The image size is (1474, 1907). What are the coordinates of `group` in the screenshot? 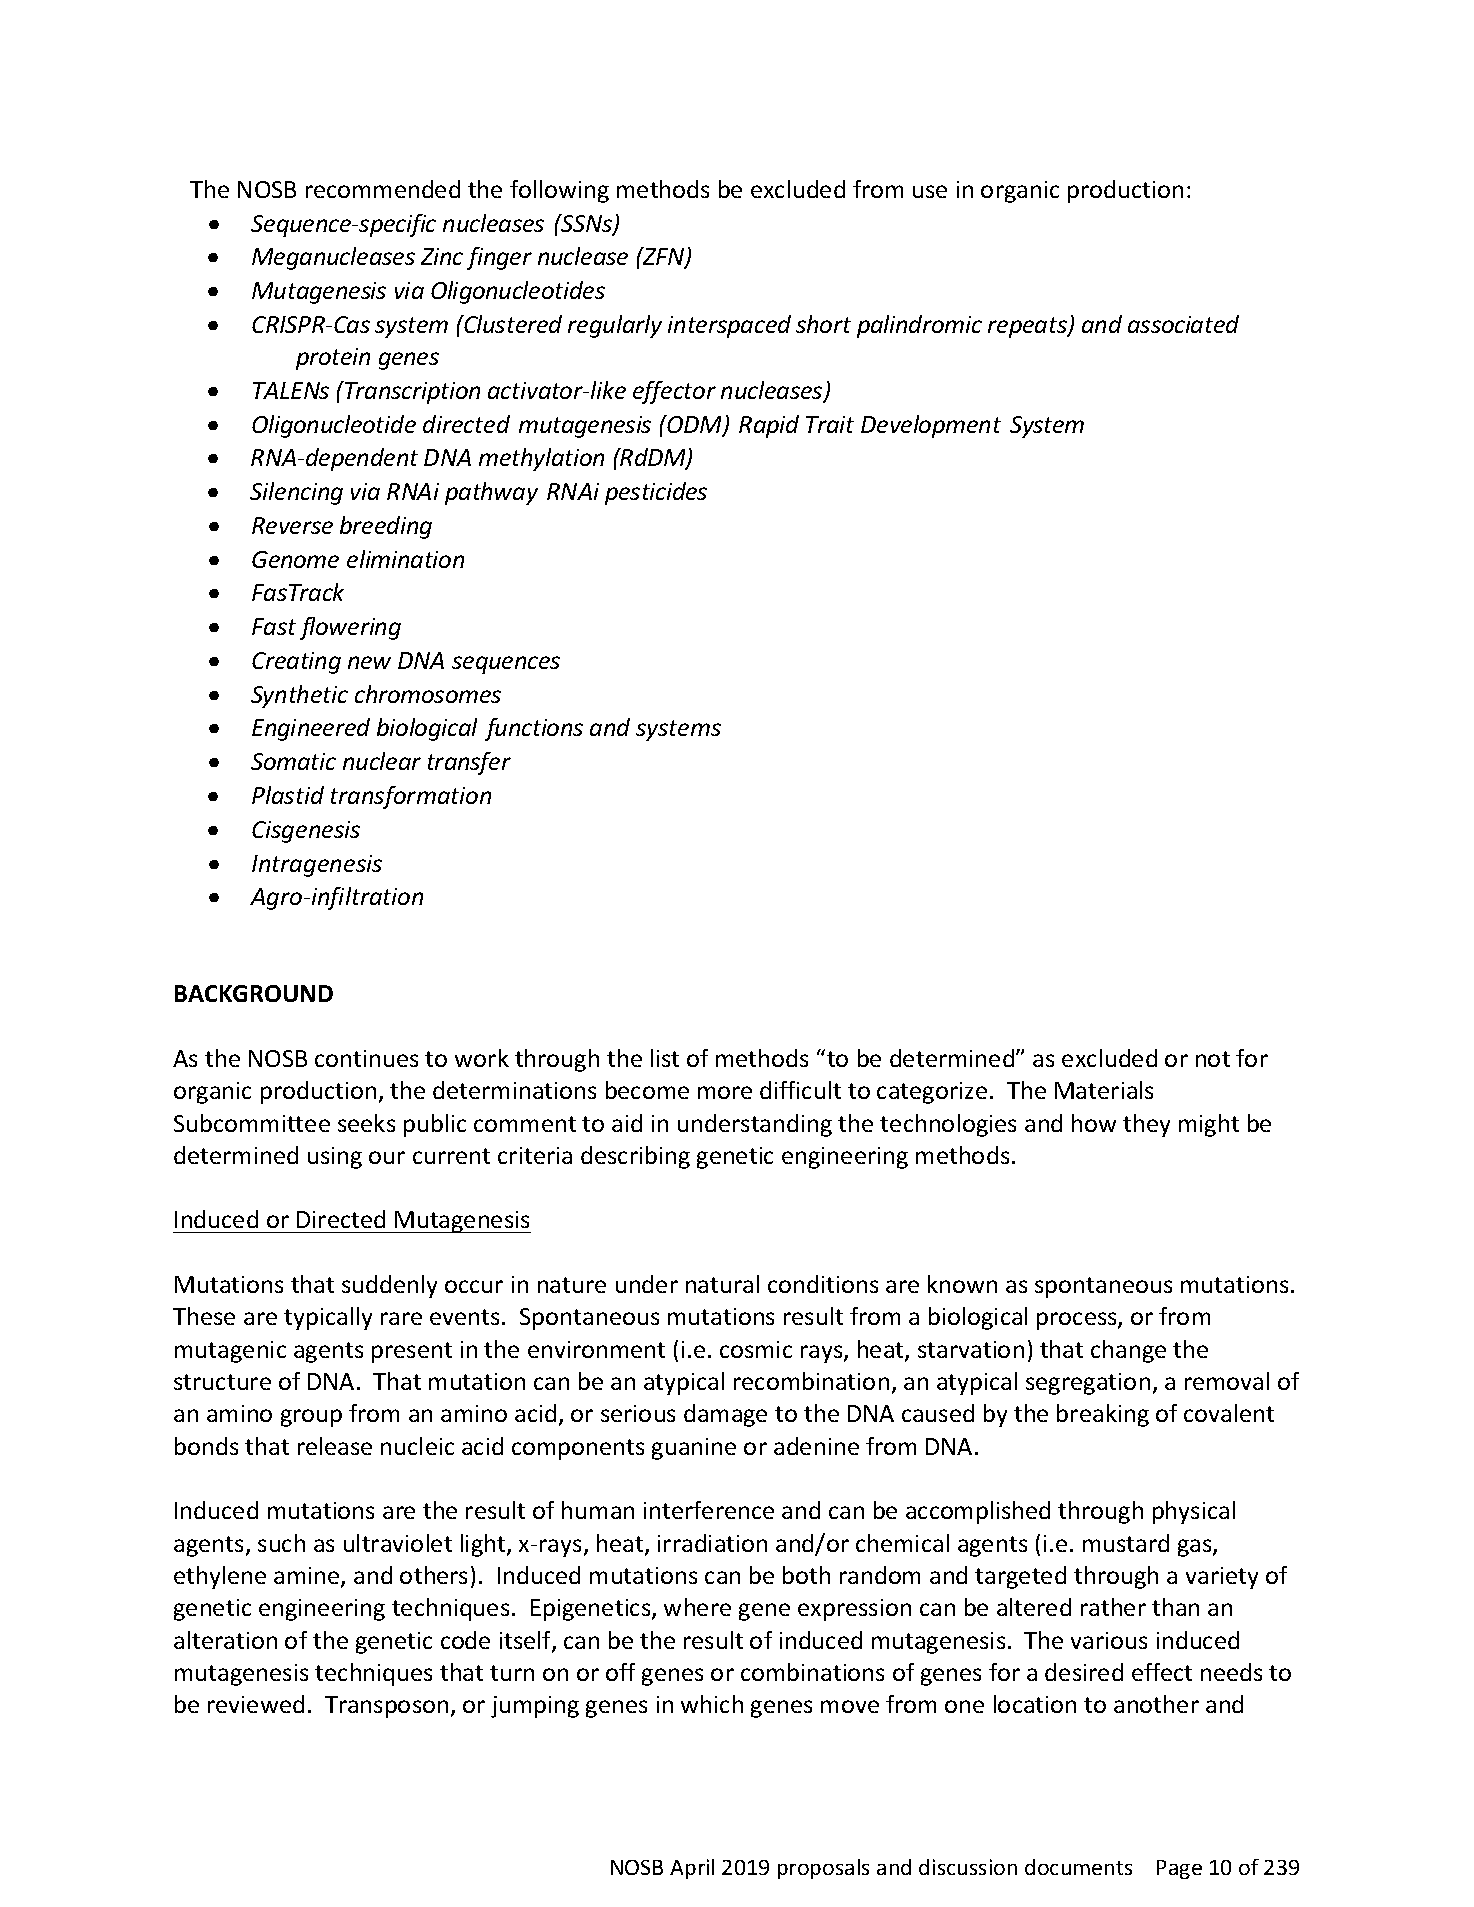 It's located at (311, 1418).
